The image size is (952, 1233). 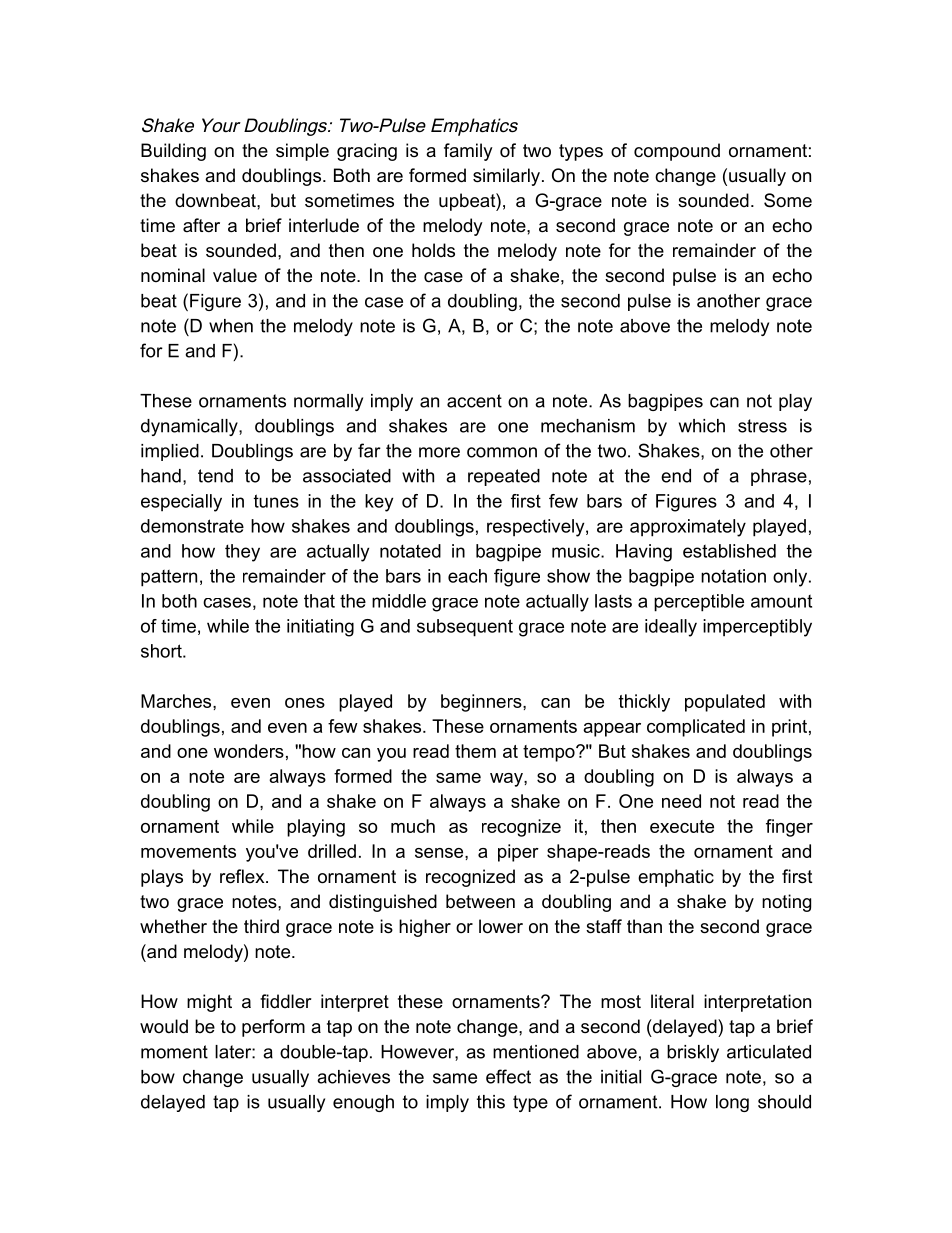 I want to click on execute, so click(x=682, y=826).
